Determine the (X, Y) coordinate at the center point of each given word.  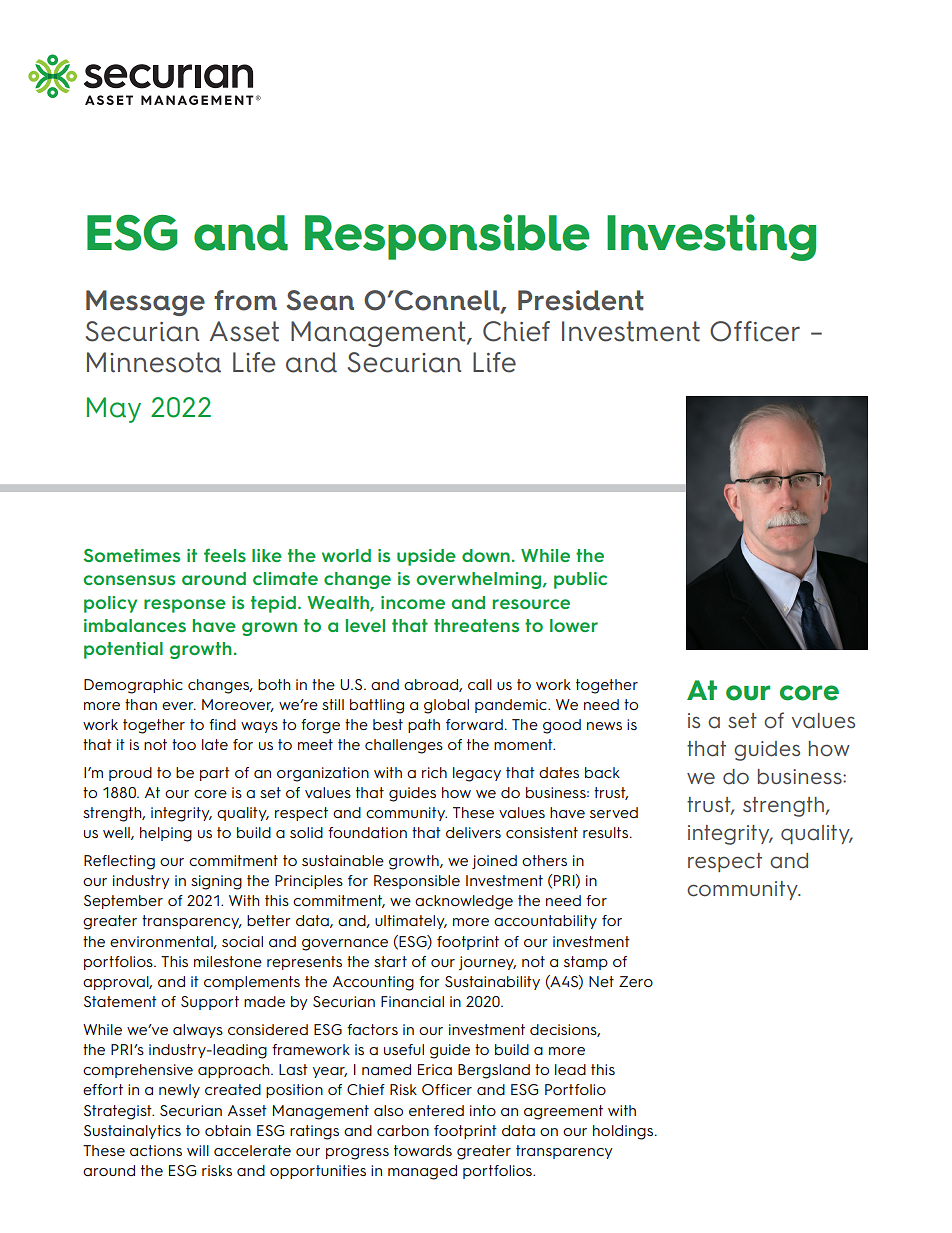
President (581, 300)
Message (145, 303)
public (580, 580)
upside (426, 557)
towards (423, 1150)
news (604, 726)
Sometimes (131, 555)
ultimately (411, 922)
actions (156, 1150)
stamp (586, 963)
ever (179, 706)
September (123, 902)
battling (377, 706)
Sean (320, 300)
